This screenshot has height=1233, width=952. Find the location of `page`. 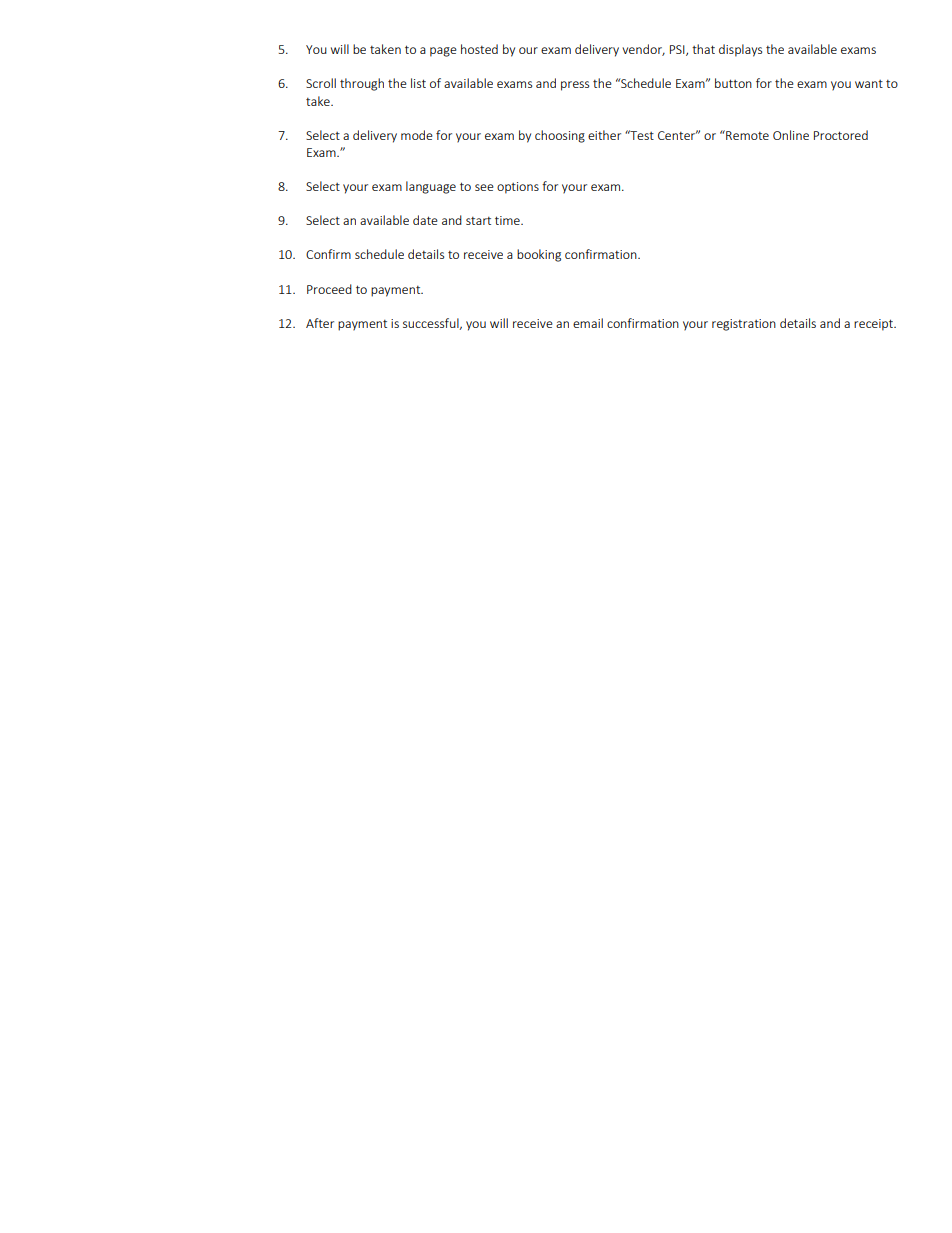

page is located at coordinates (443, 52).
